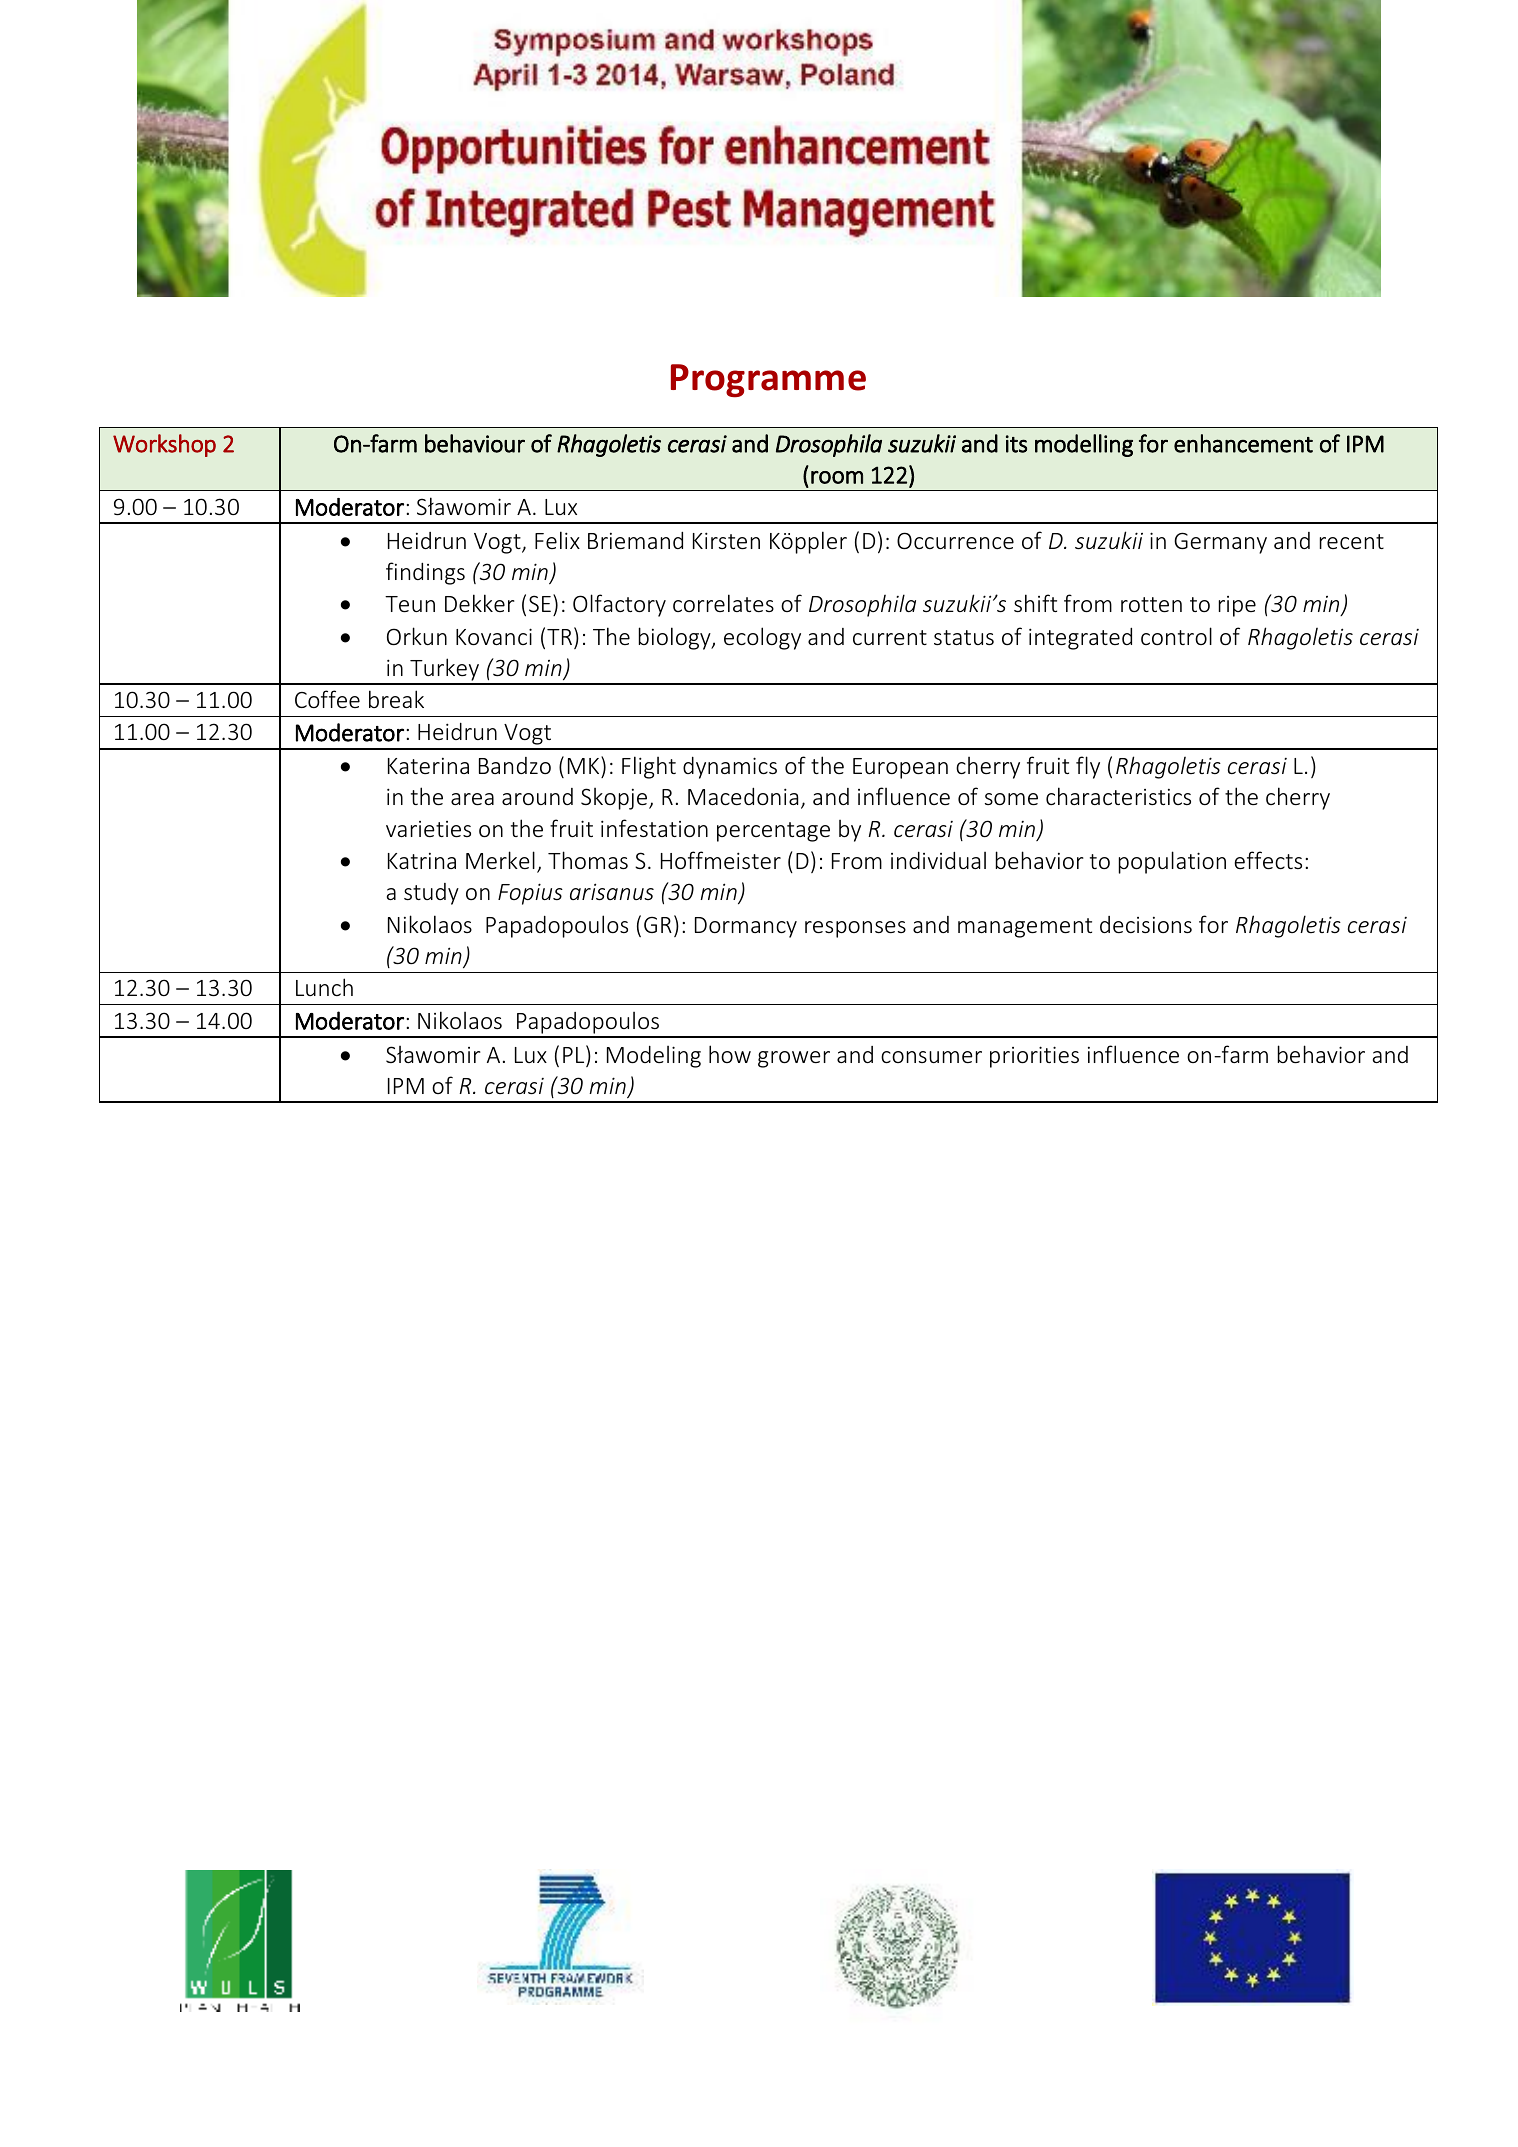  I want to click on Kirsten, so click(726, 540).
